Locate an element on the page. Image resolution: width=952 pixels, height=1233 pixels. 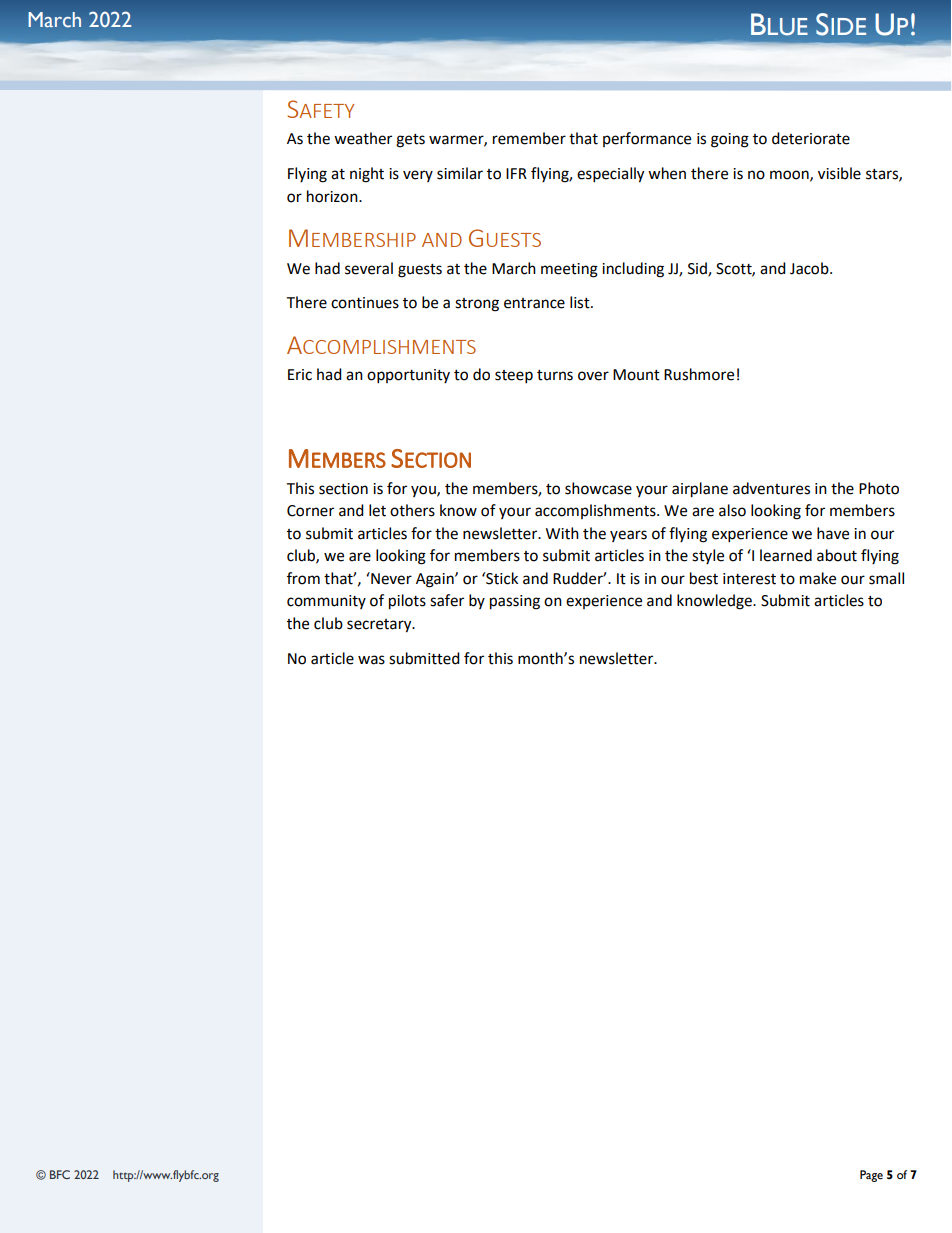
Page is located at coordinates (871, 1176).
